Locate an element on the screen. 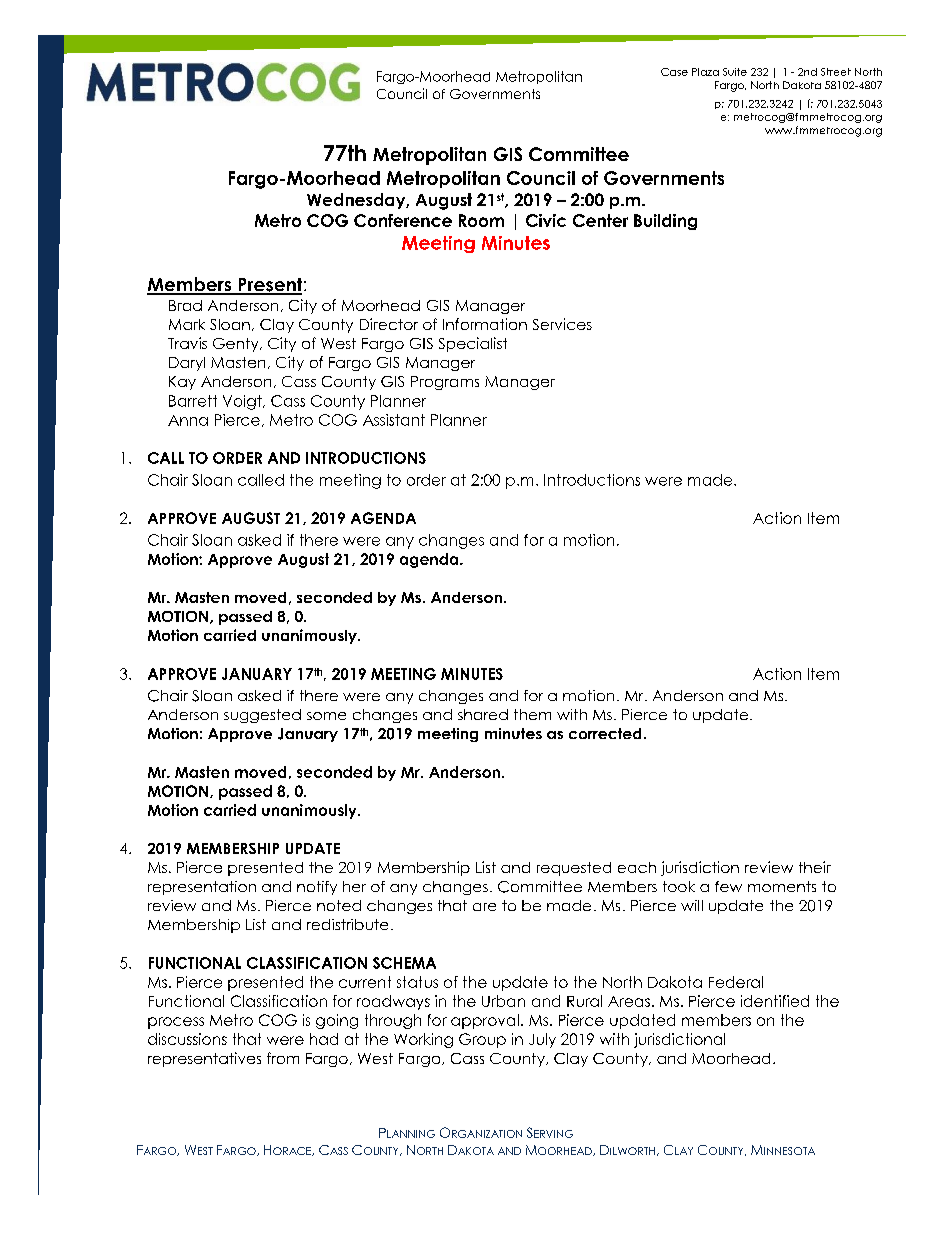 The height and width of the screenshot is (1233, 952). them is located at coordinates (532, 714).
